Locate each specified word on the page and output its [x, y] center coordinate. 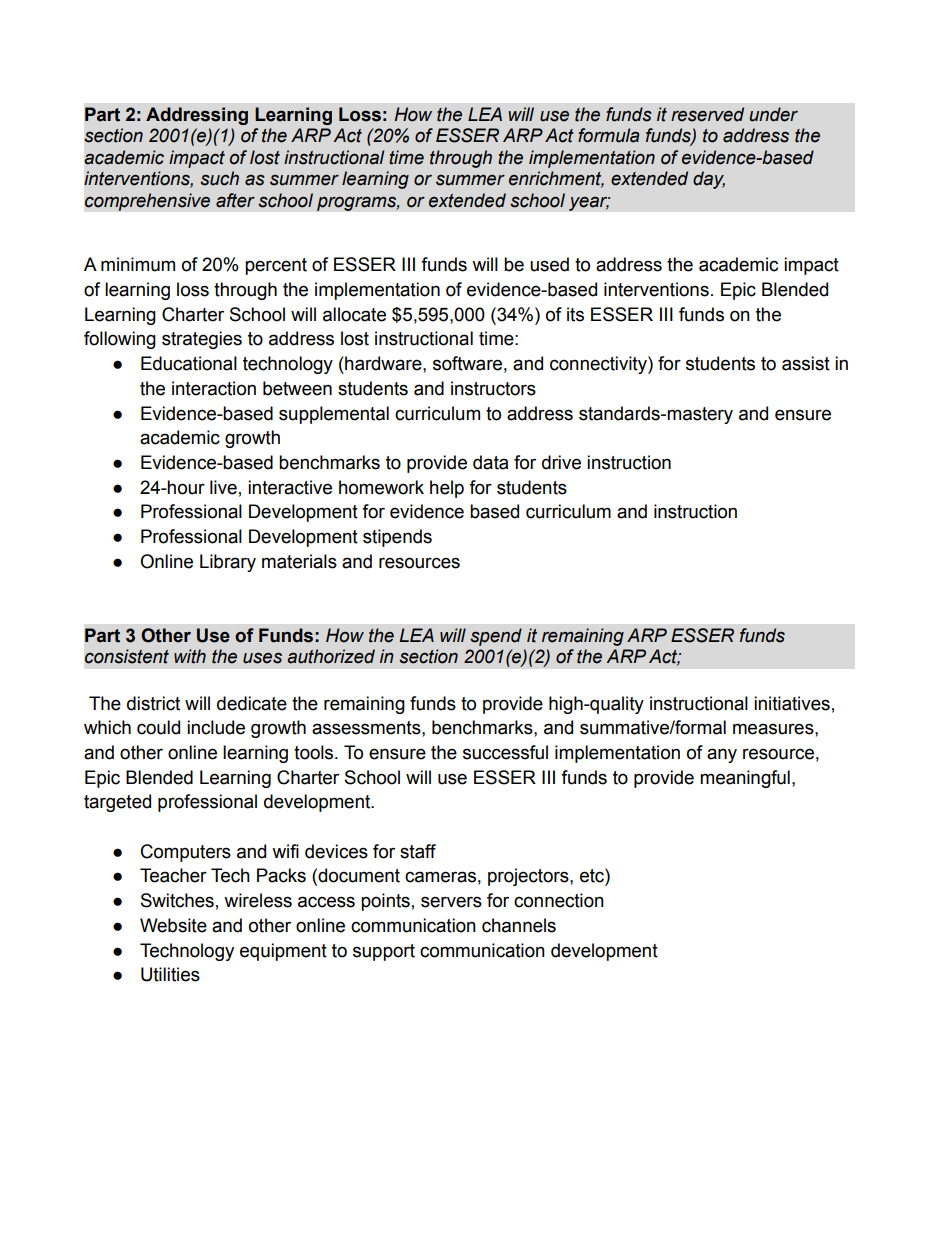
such [219, 178]
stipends [397, 538]
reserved [707, 114]
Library [228, 563]
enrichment [556, 179]
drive [561, 462]
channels [519, 925]
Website [173, 925]
